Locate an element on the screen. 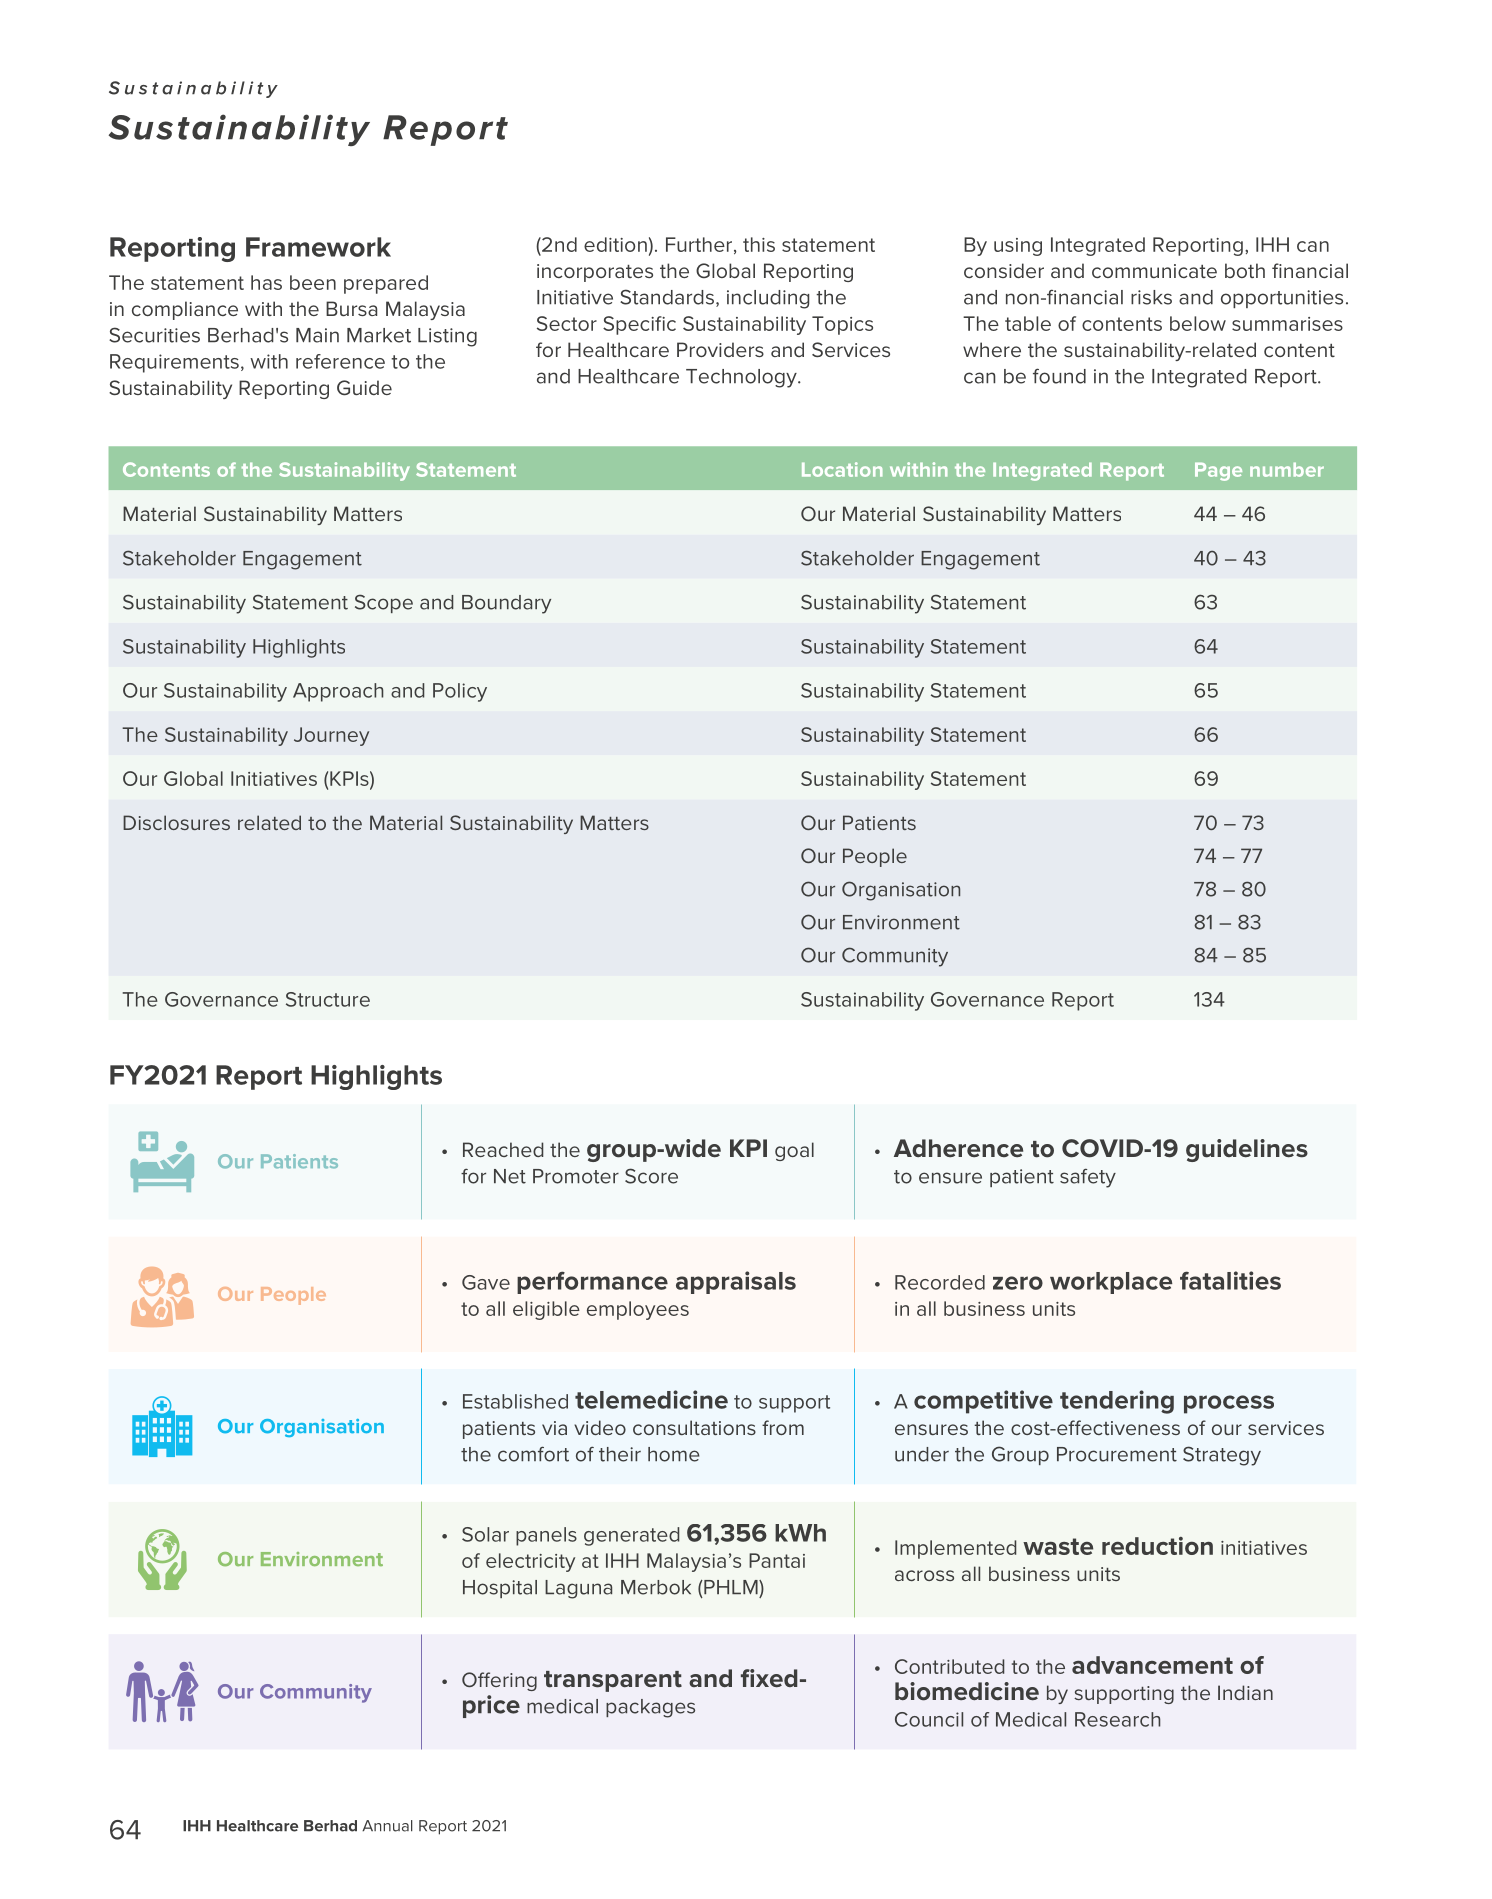 Image resolution: width=1492 pixels, height=1899 pixels. including is located at coordinates (768, 299).
